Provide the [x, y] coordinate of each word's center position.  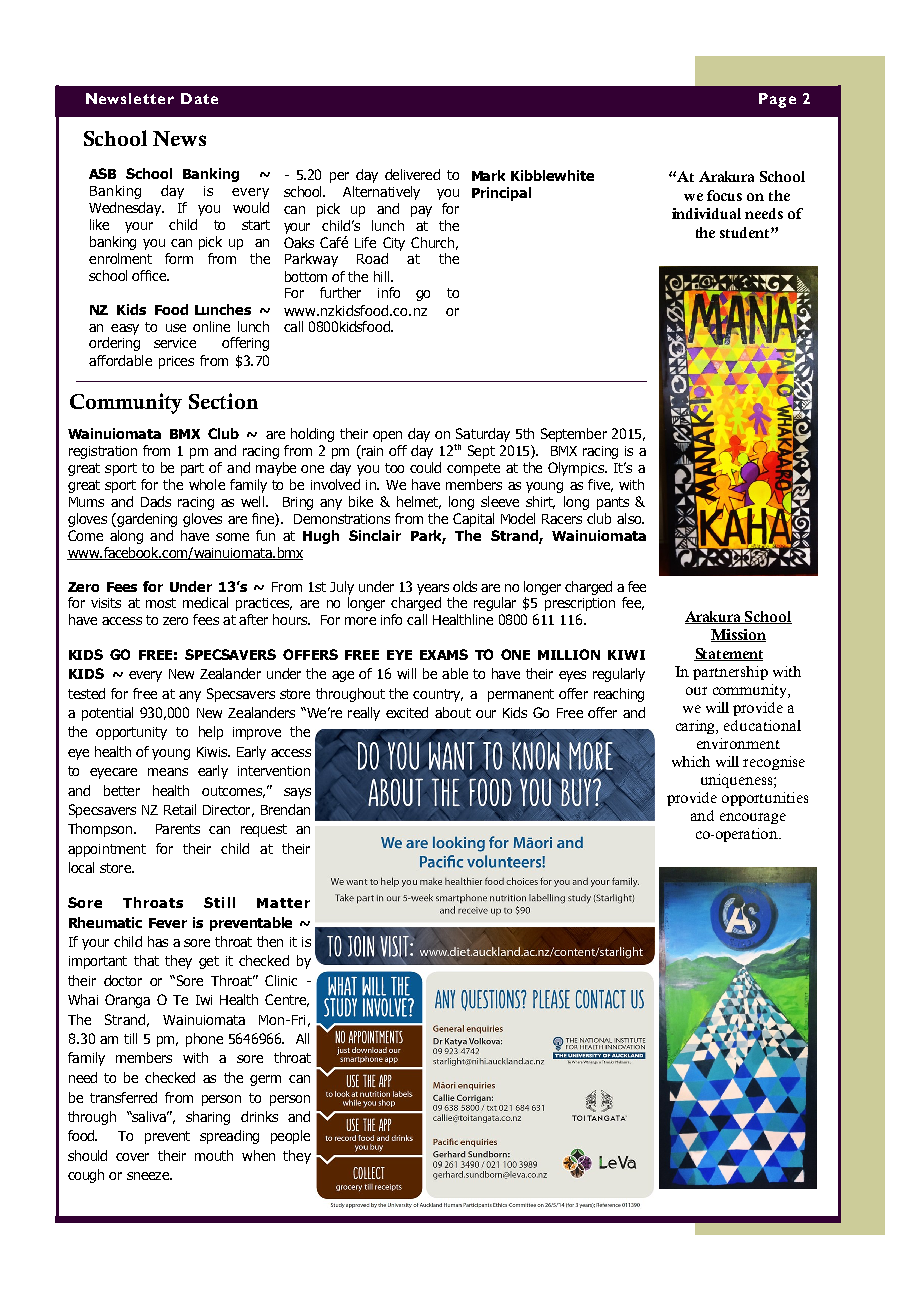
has [158, 941]
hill [381, 276]
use [176, 328]
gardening [146, 520]
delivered [412, 174]
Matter [283, 903]
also [630, 518]
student [746, 232]
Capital [473, 520]
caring [697, 727]
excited [407, 712]
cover [132, 1157]
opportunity [131, 733]
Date [199, 98]
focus [724, 195]
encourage [753, 818]
